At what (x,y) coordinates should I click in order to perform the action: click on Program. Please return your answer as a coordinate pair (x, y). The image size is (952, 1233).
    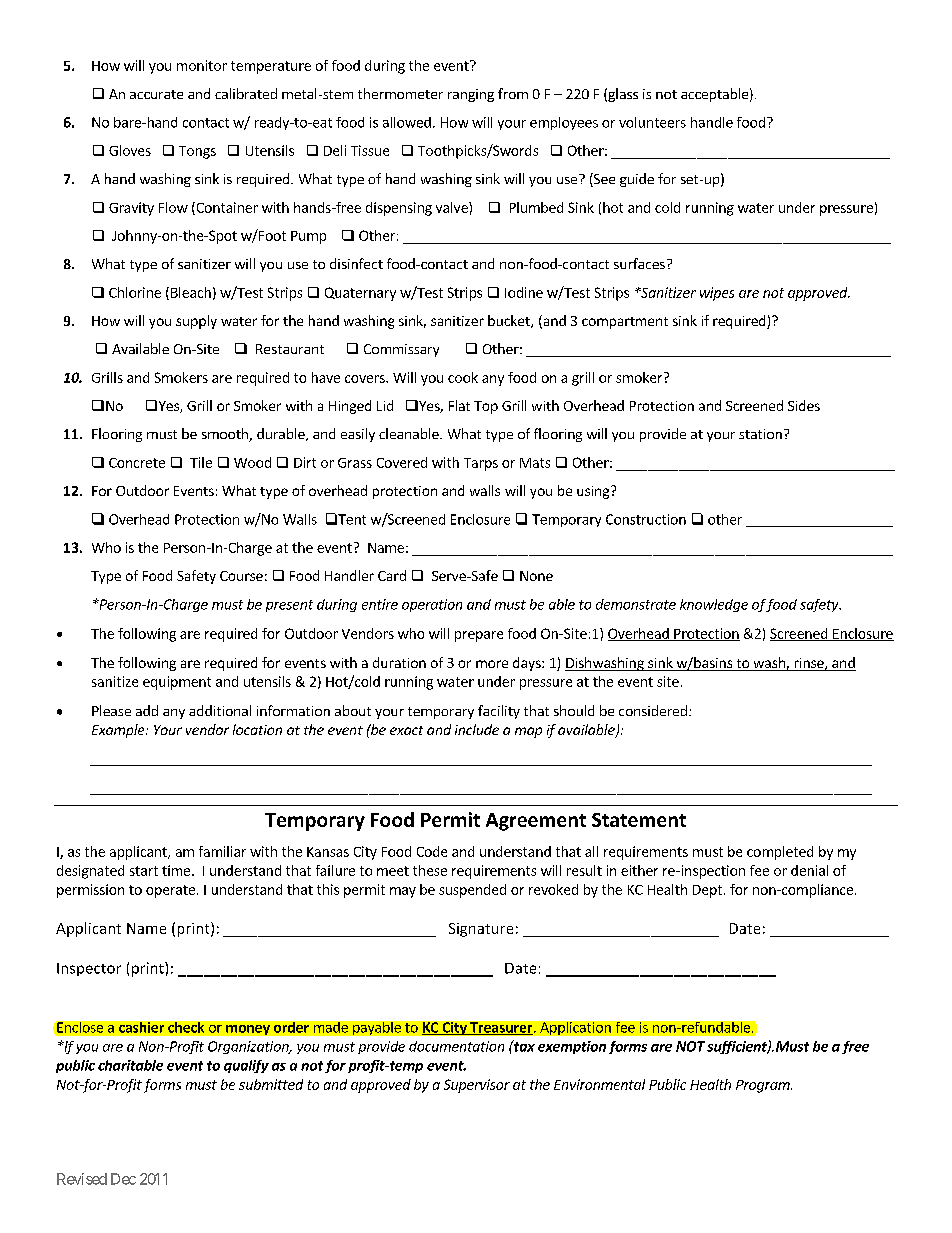
    Looking at the image, I should click on (764, 1086).
